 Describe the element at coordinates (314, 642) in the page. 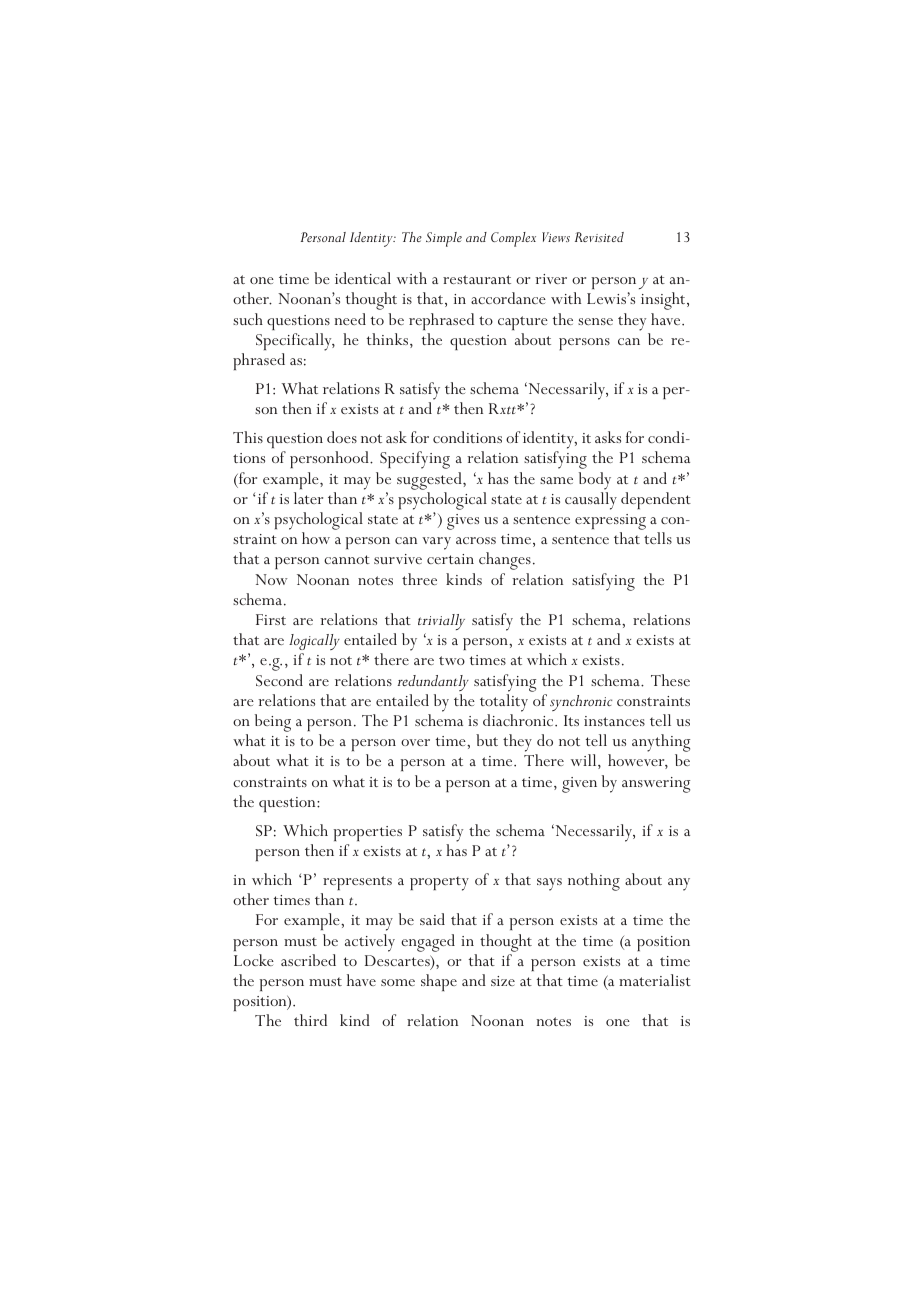

I see `logically` at that location.
